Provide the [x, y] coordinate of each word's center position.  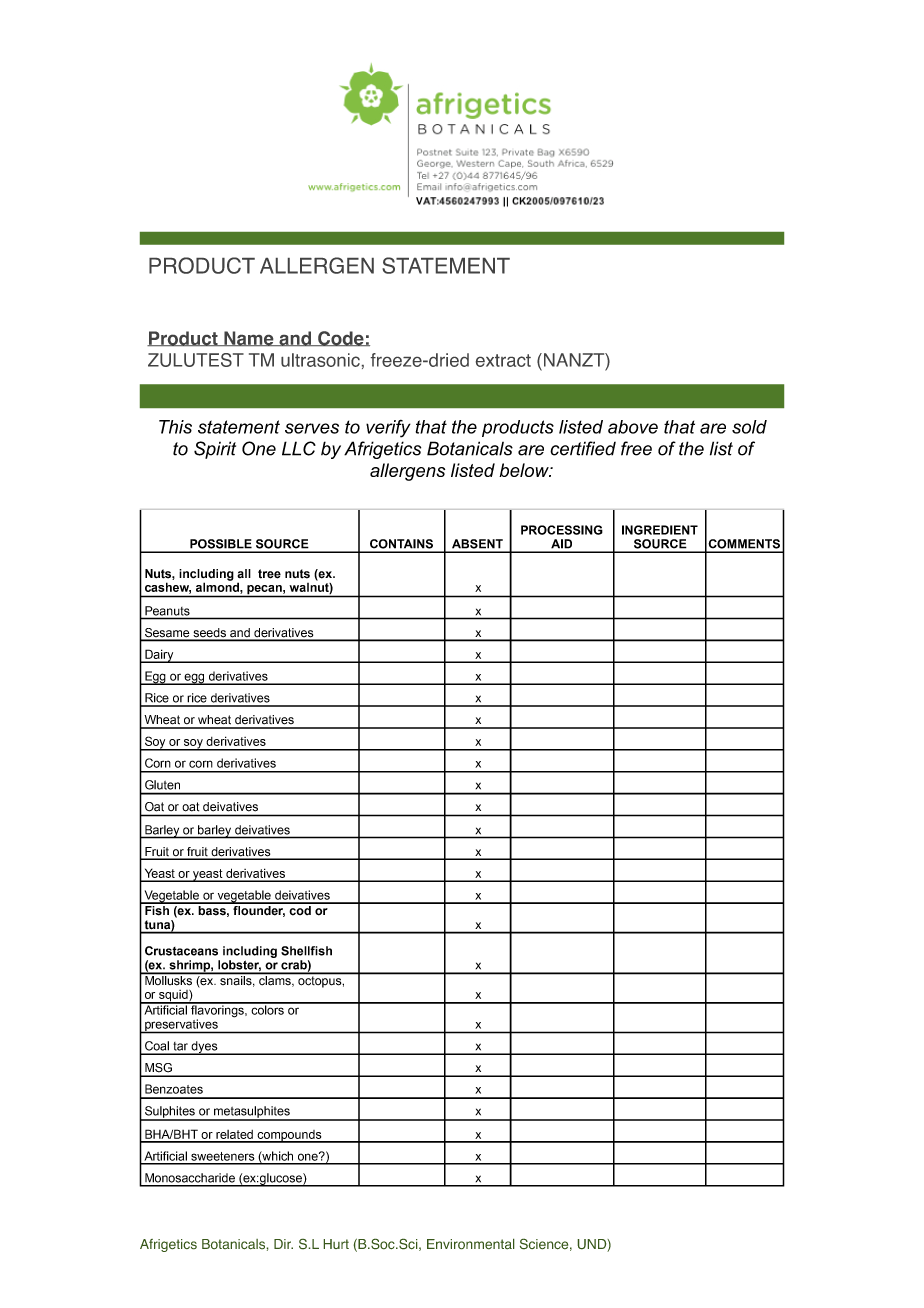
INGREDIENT [660, 530]
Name [249, 338]
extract [503, 360]
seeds [210, 634]
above [633, 427]
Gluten [162, 785]
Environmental [471, 1244]
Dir [283, 1244]
